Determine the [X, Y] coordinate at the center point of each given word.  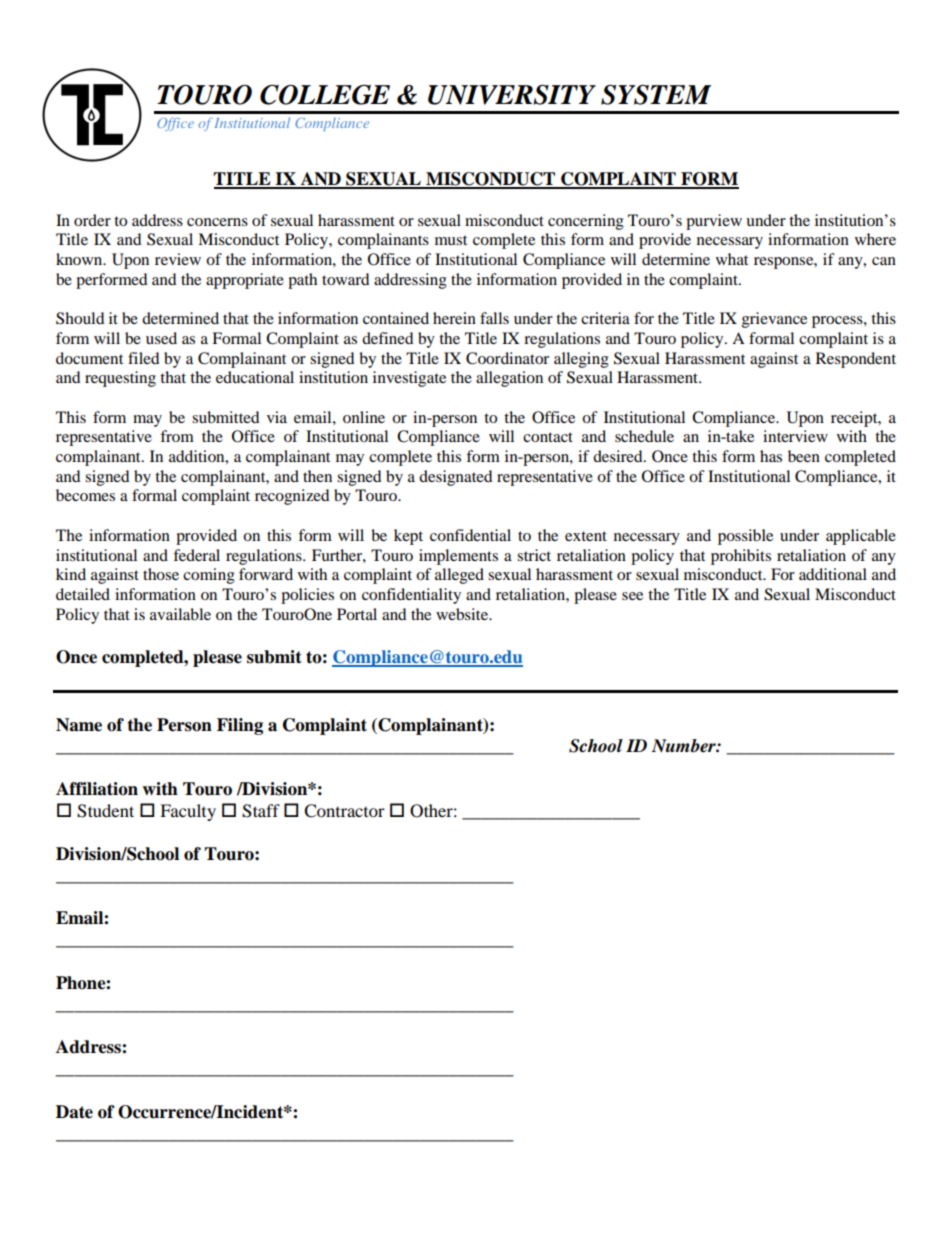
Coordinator [507, 358]
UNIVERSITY [512, 94]
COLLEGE [325, 94]
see [632, 596]
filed [144, 358]
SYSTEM [656, 95]
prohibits [741, 557]
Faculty [188, 812]
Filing [240, 726]
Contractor [344, 811]
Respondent [856, 360]
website [463, 614]
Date [74, 1112]
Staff [261, 811]
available [180, 614]
